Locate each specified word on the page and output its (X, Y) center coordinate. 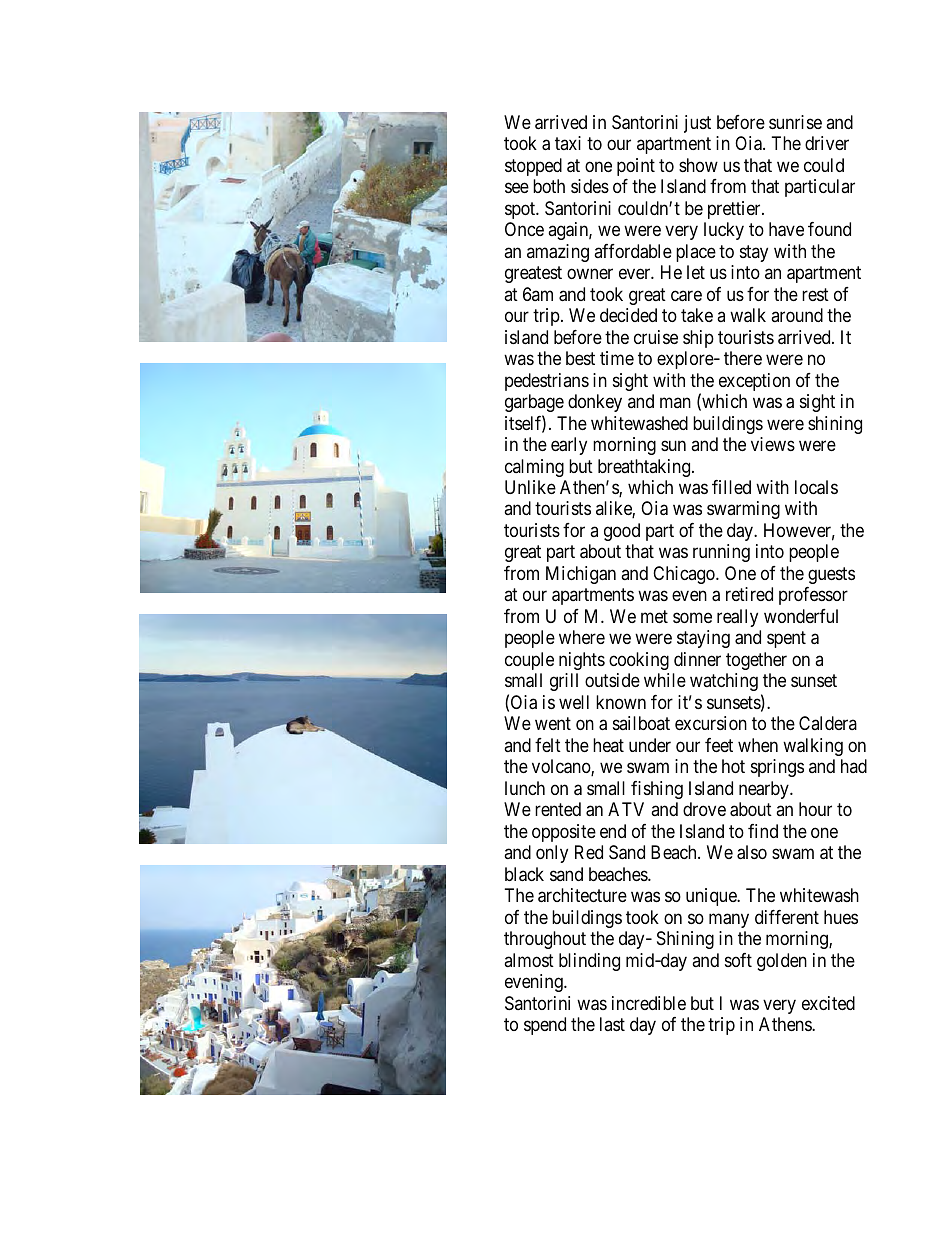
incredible (649, 1003)
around (797, 315)
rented (558, 809)
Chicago (685, 575)
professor (813, 596)
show (698, 165)
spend (545, 1026)
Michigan (581, 575)
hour (815, 809)
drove (704, 809)
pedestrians (547, 382)
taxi (568, 143)
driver (827, 143)
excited (828, 1003)
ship (698, 339)
